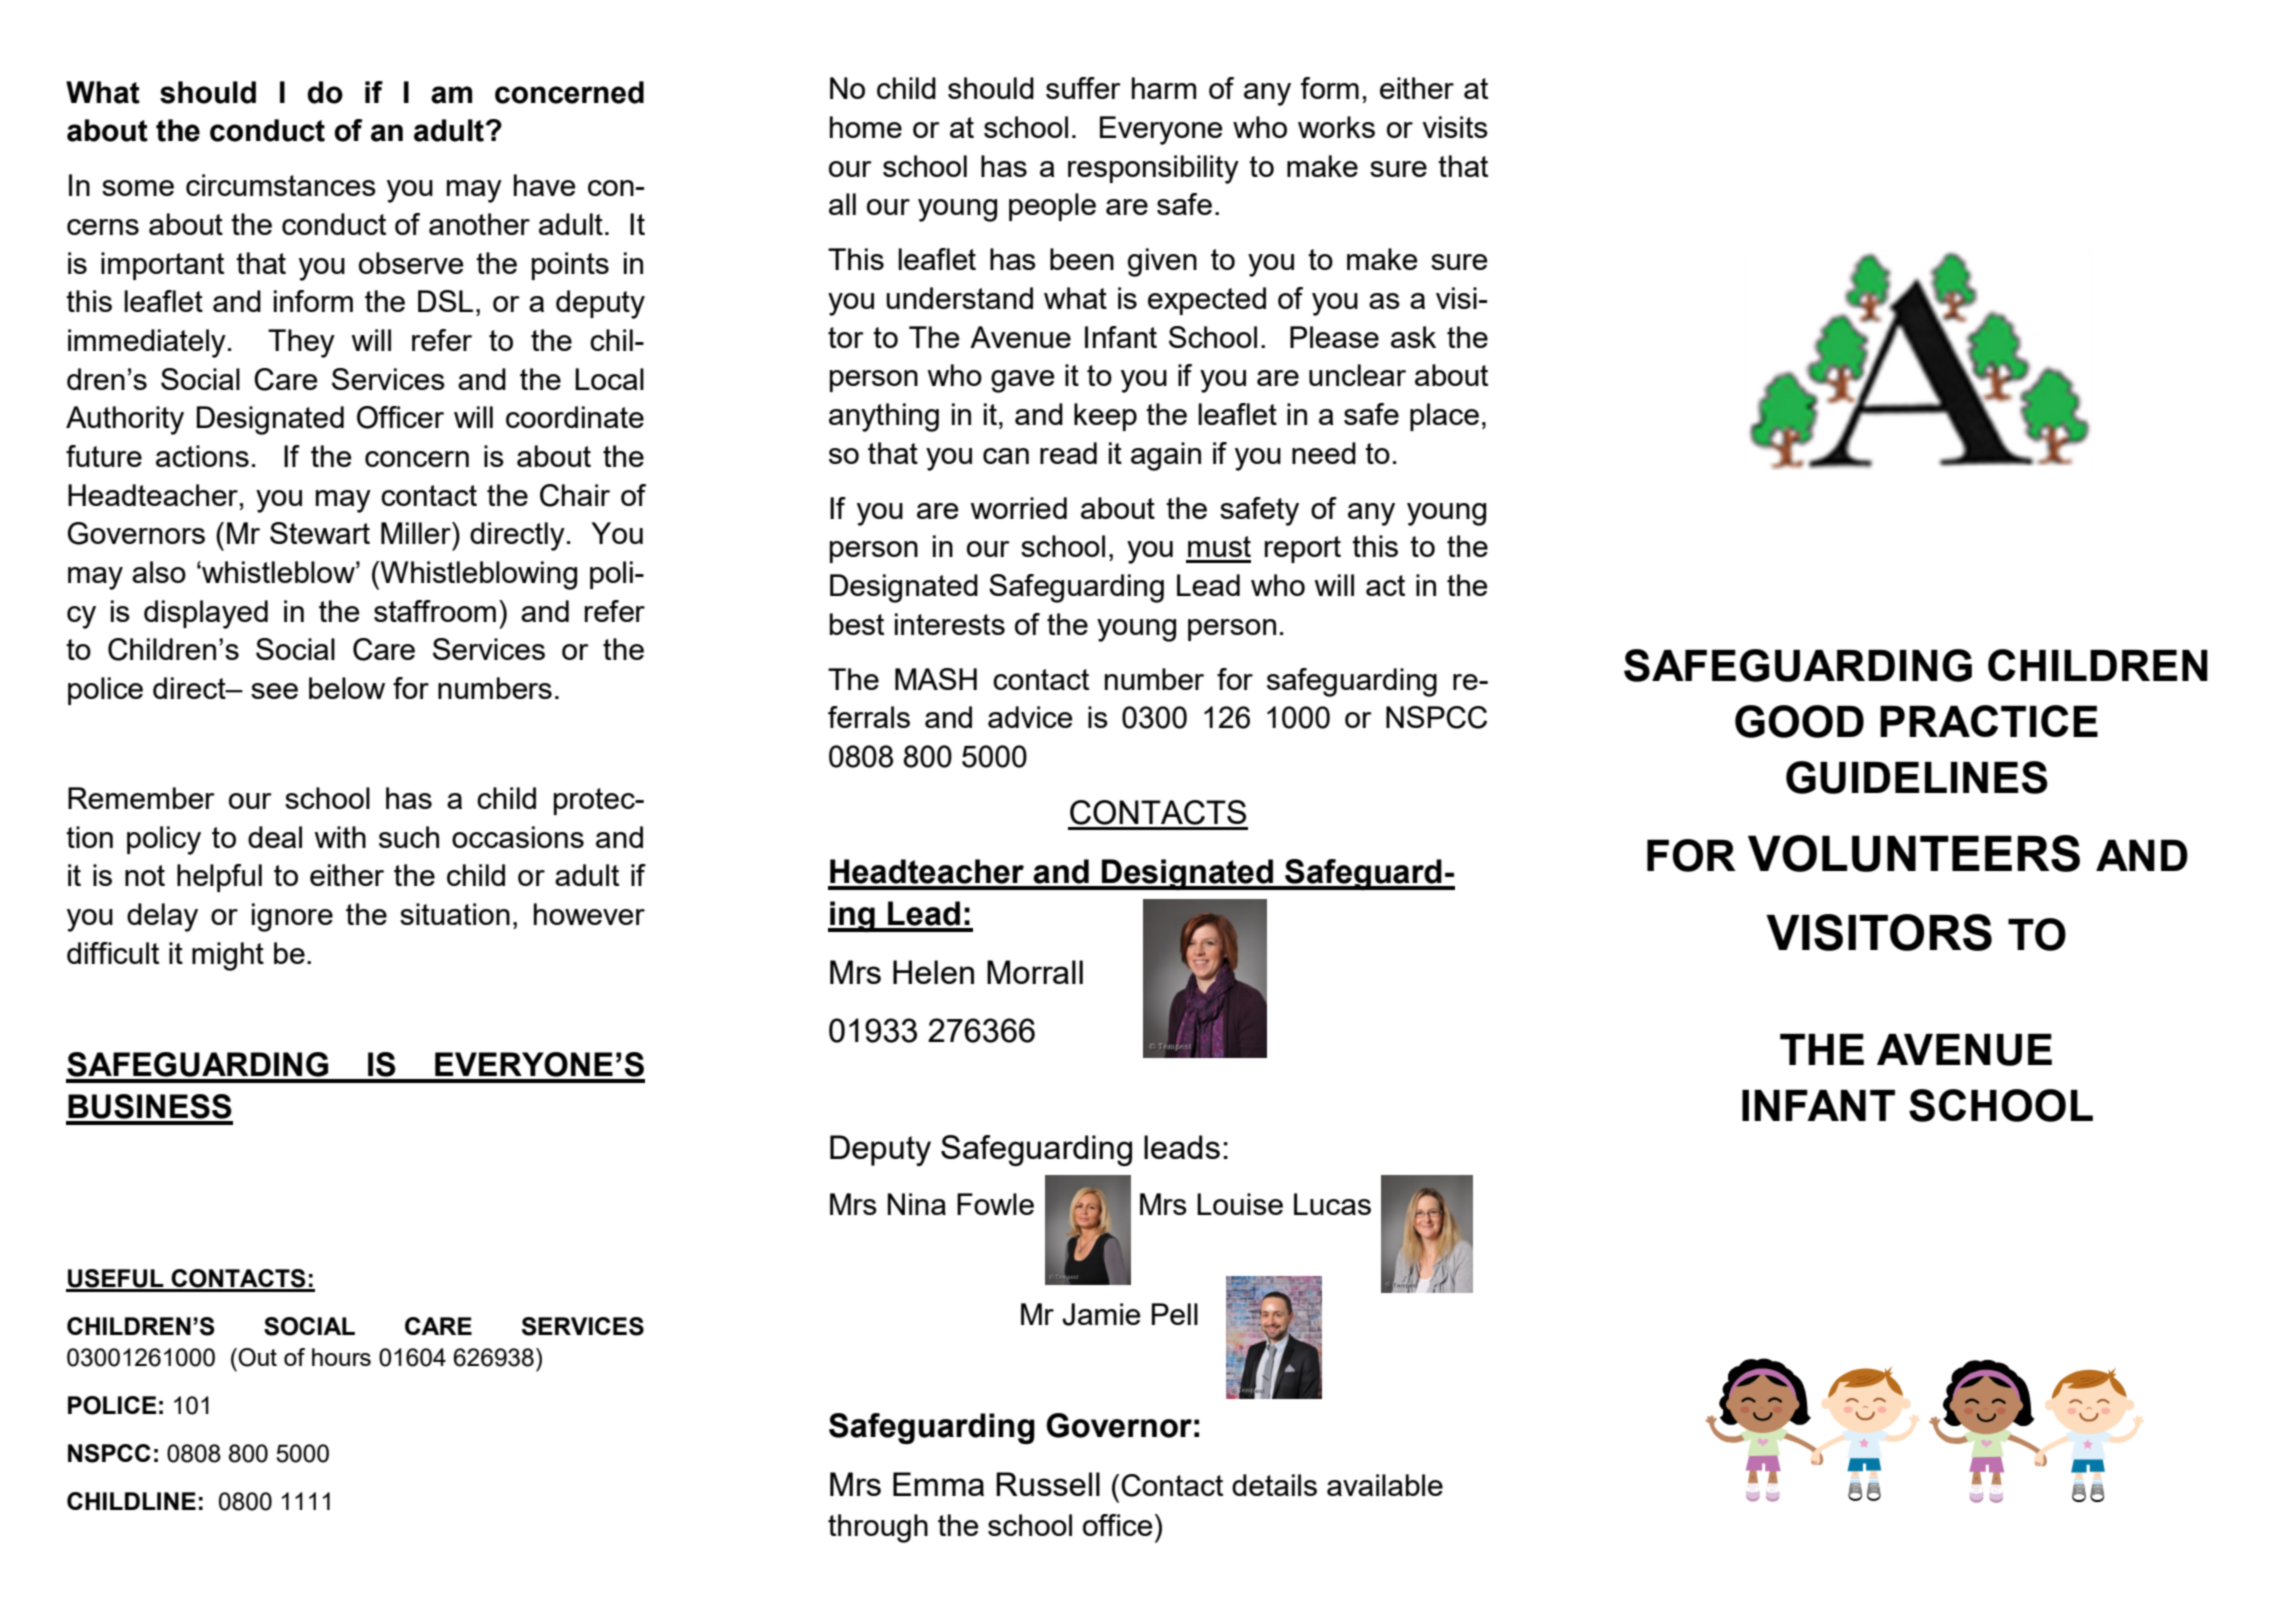 This screenshot has width=2285, height=1616. What do you see at coordinates (1336, 127) in the screenshot?
I see `works` at bounding box center [1336, 127].
